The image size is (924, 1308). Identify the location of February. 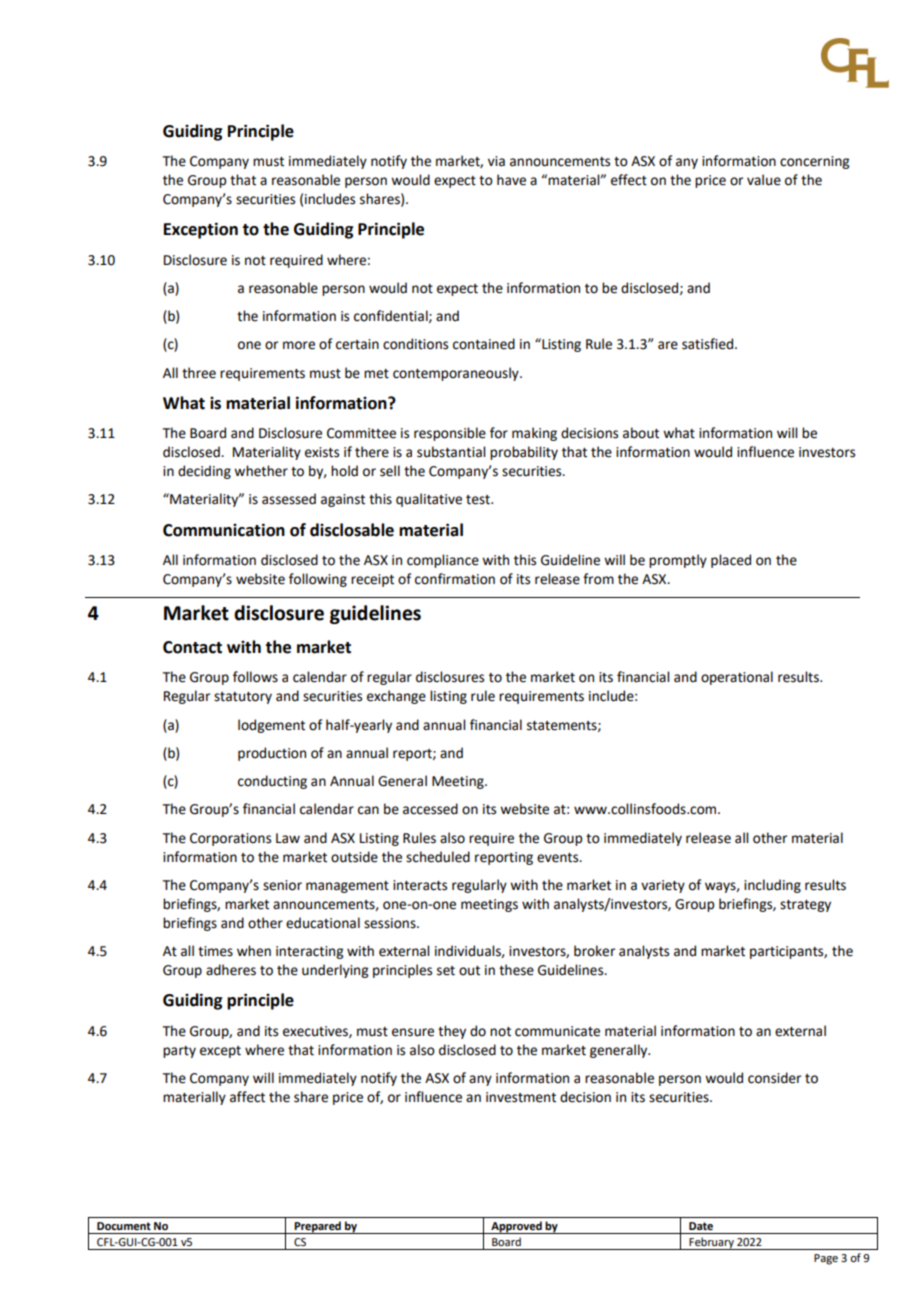
(711, 1243).
